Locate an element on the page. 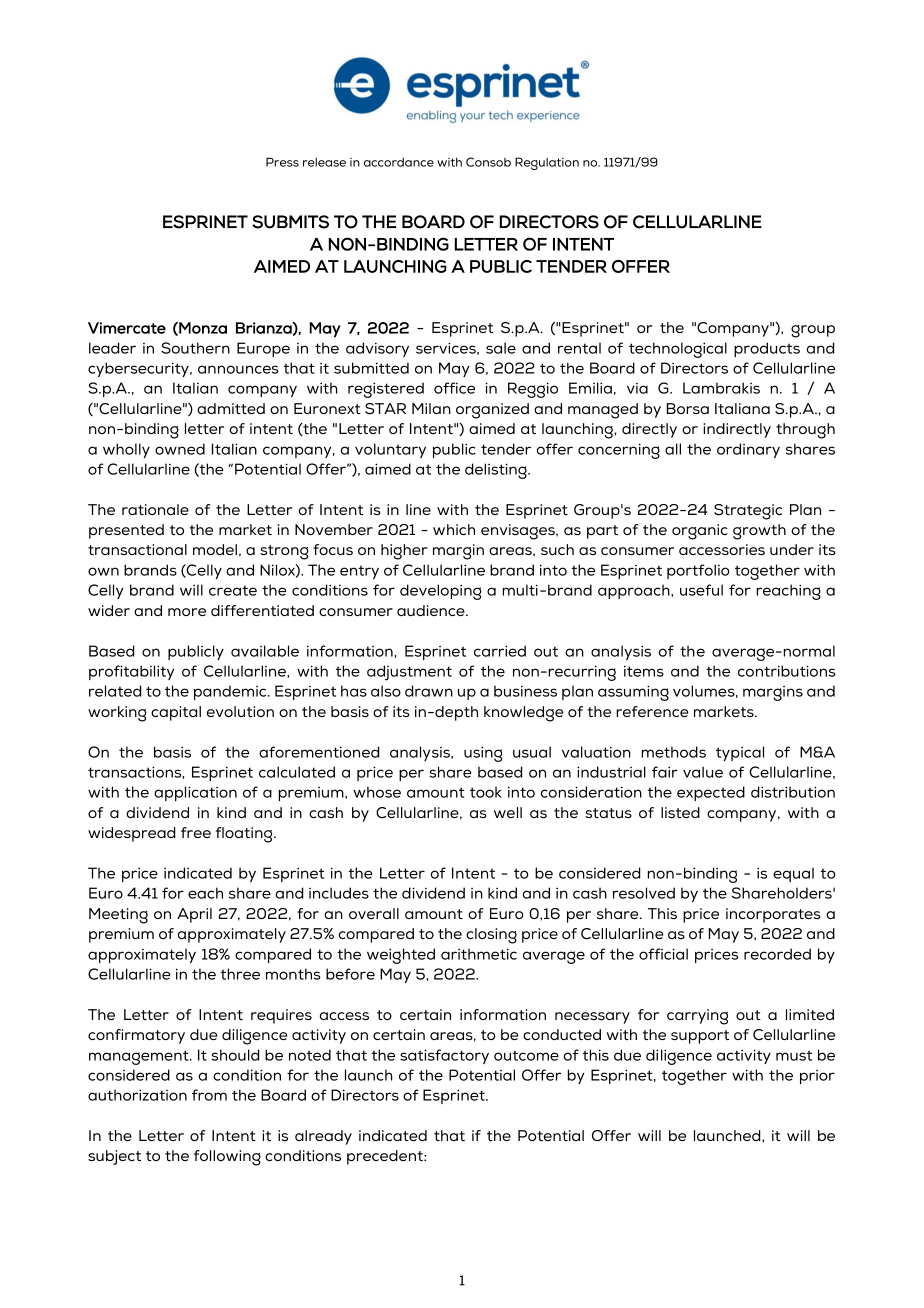 The width and height of the image is (924, 1308). Press is located at coordinates (282, 162).
